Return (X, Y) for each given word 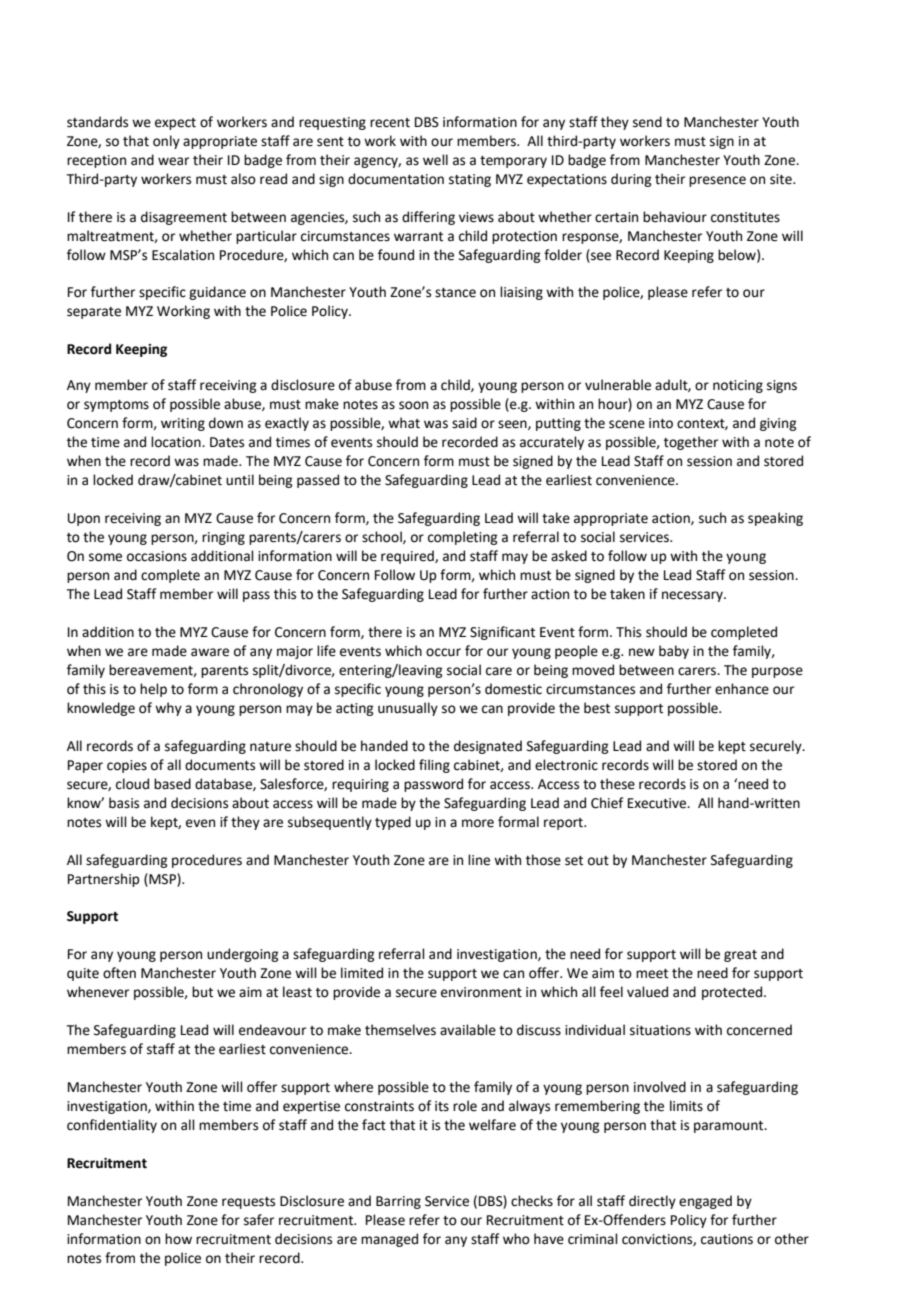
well (435, 160)
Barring (398, 1202)
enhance (742, 689)
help (153, 690)
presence (717, 181)
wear (173, 161)
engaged (705, 1202)
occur (443, 652)
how (178, 1239)
